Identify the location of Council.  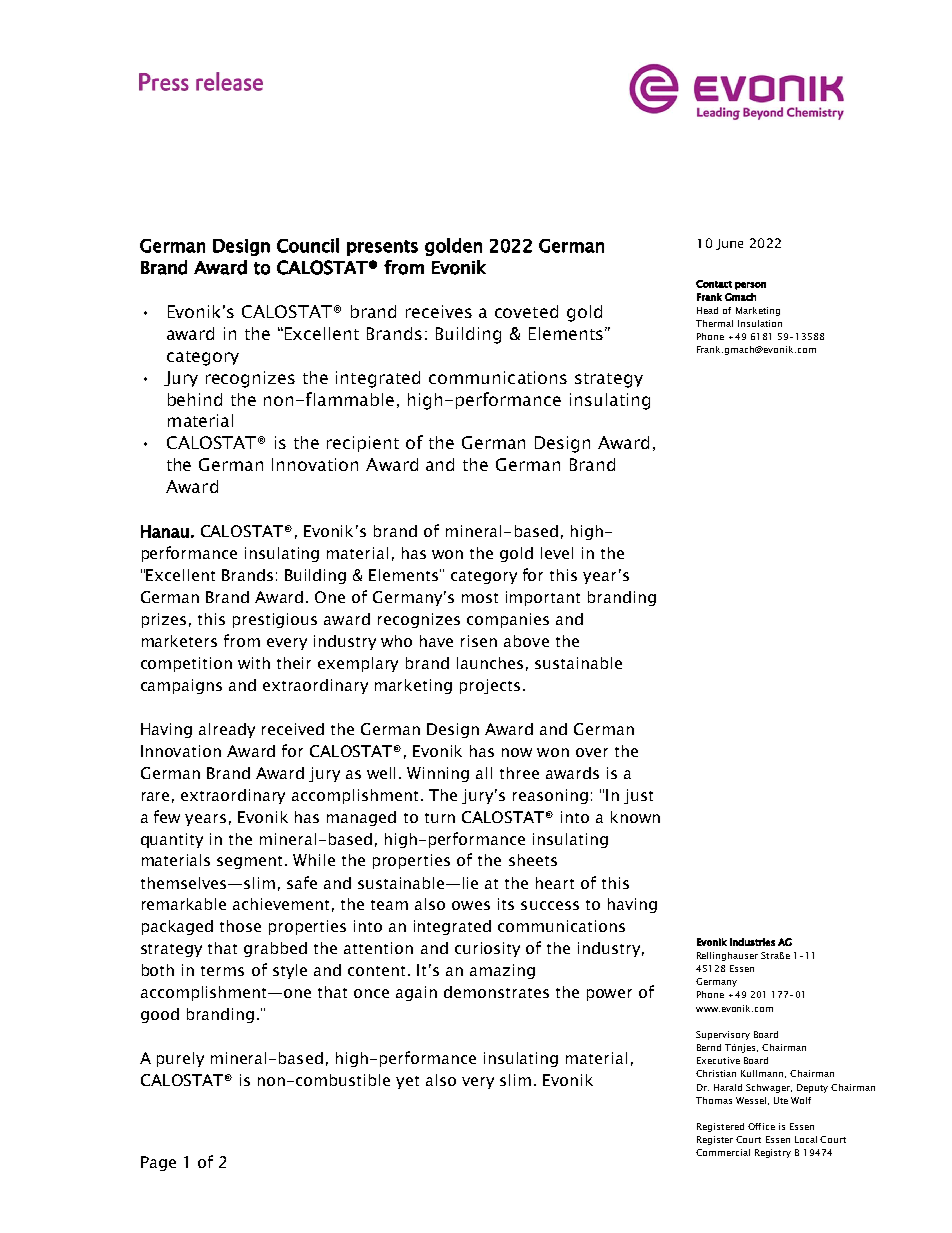
(308, 245).
